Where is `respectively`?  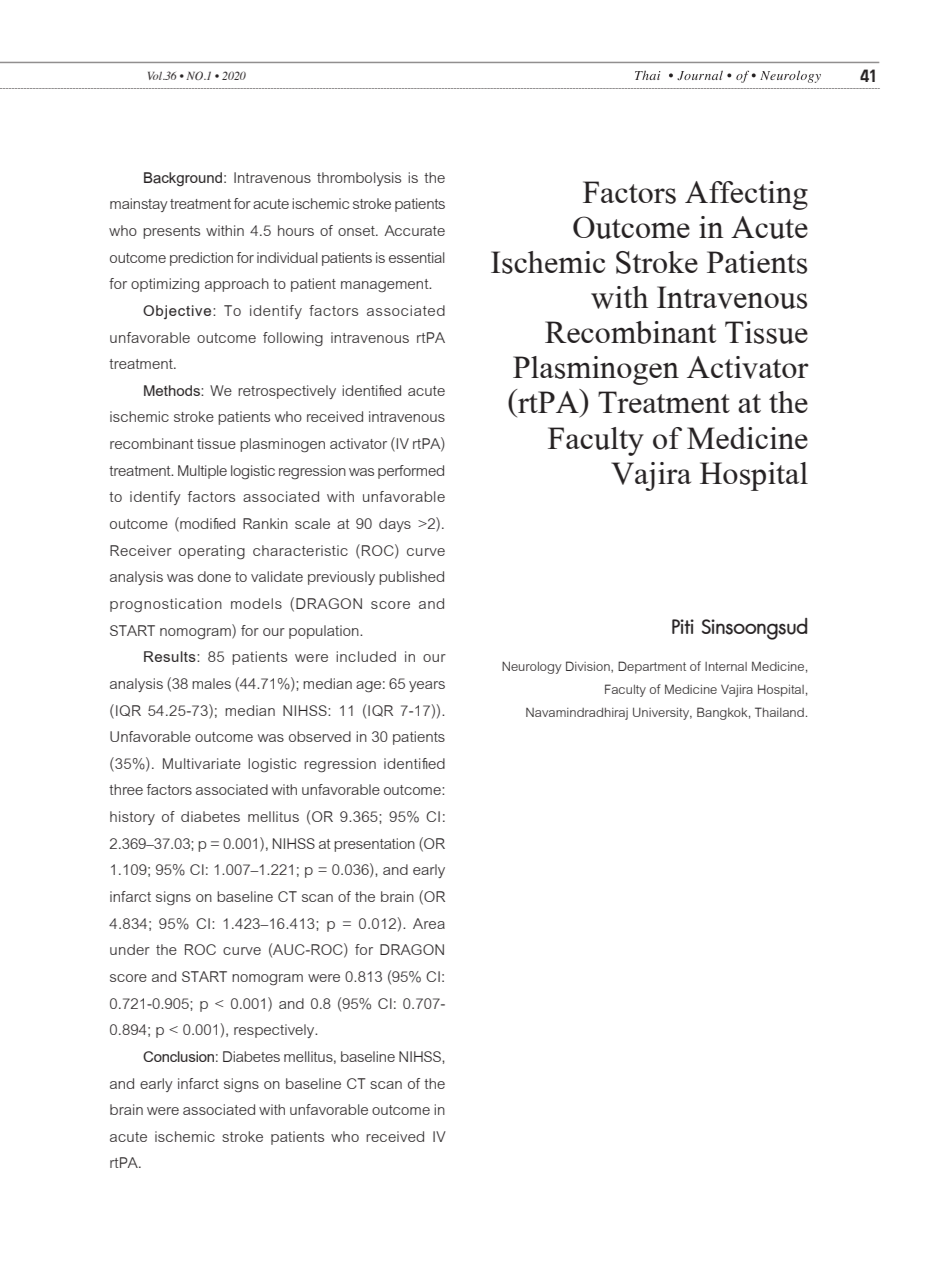 respectively is located at coordinates (275, 1031).
